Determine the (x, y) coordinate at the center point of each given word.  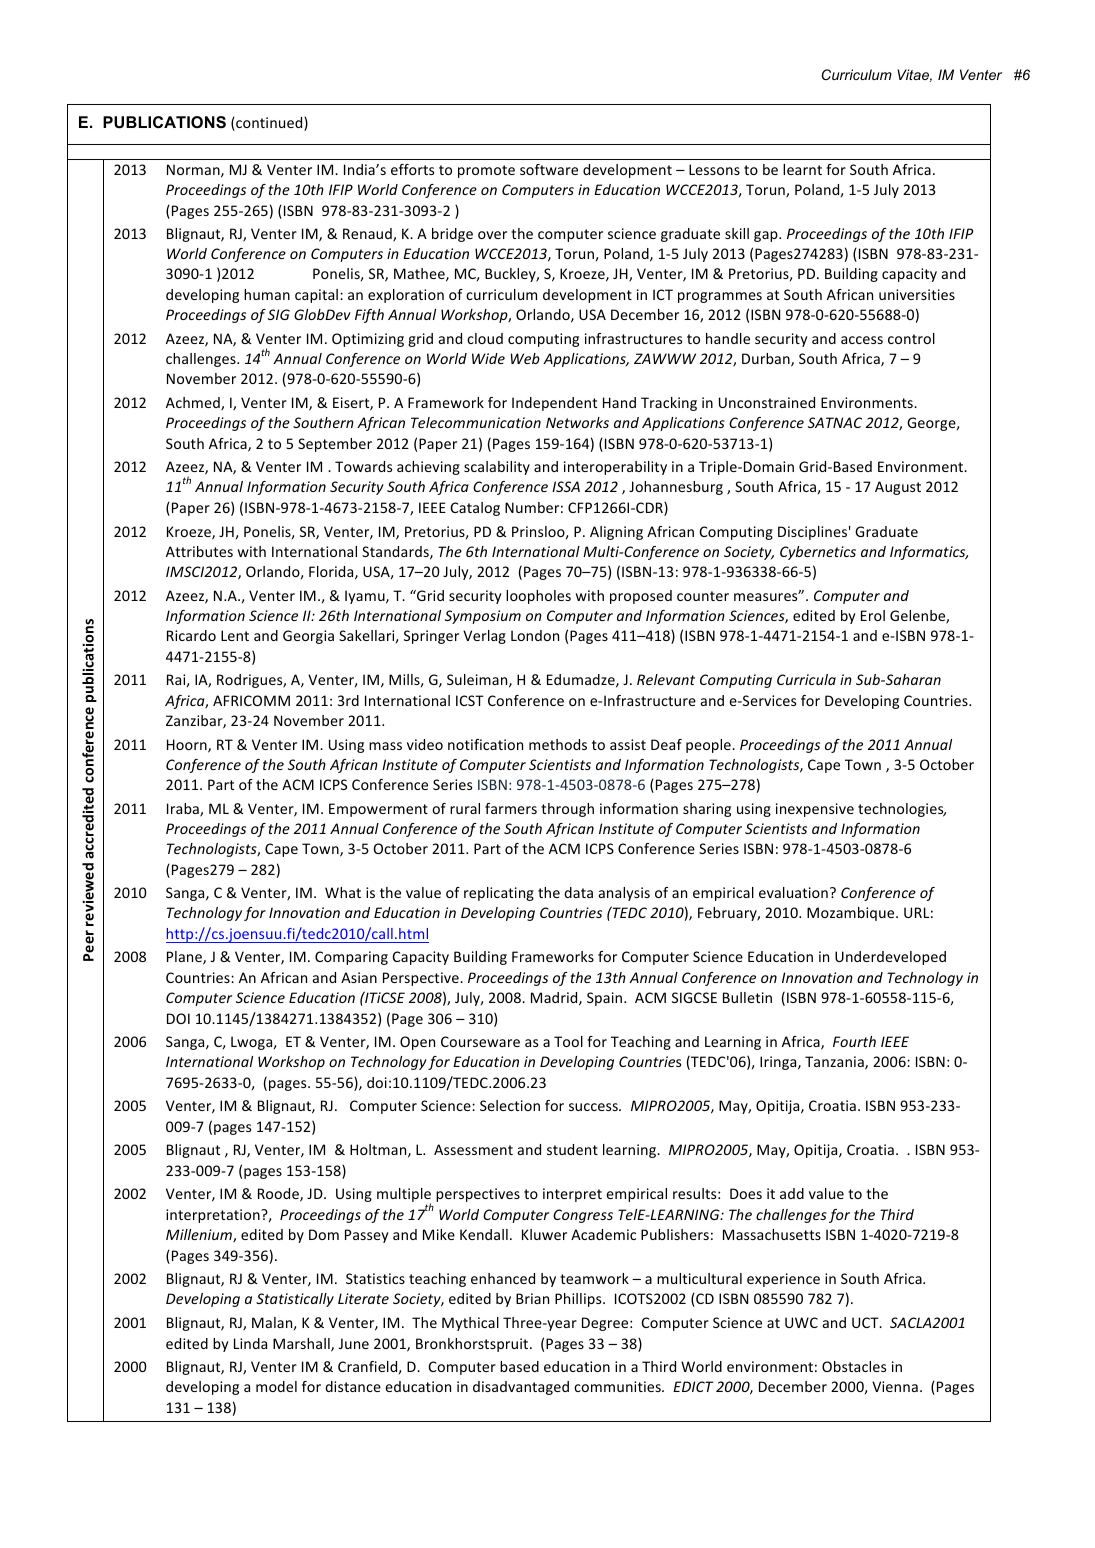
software (549, 169)
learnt (802, 169)
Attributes (199, 551)
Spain (604, 999)
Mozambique (852, 914)
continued (269, 124)
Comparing (351, 958)
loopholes (538, 597)
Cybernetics (818, 553)
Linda (250, 1343)
